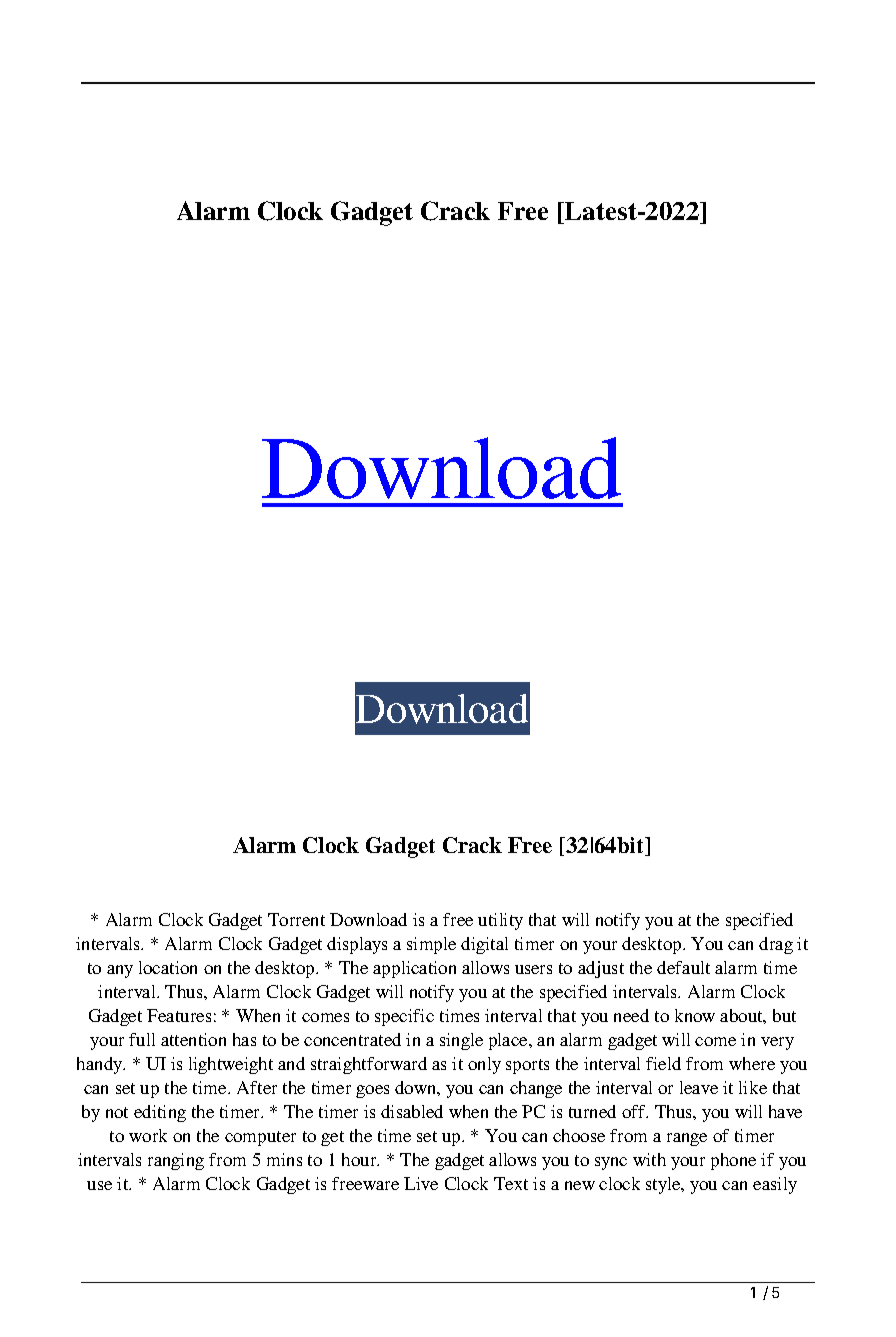 The width and height of the image is (896, 1337). Describe the element at coordinates (699, 1087) in the image. I see `leave` at that location.
